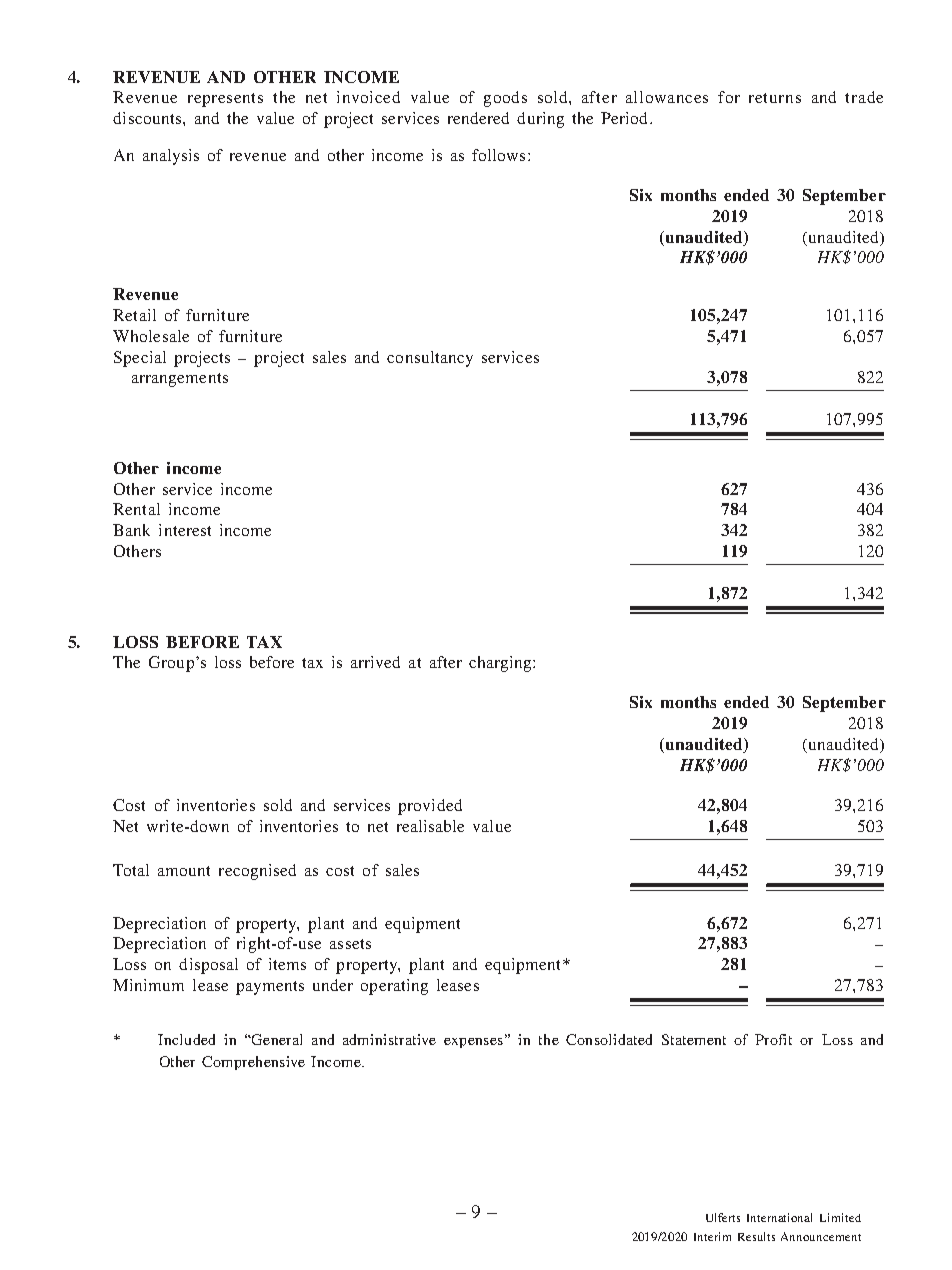 Image resolution: width=952 pixels, height=1270 pixels. I want to click on returns, so click(775, 98).
